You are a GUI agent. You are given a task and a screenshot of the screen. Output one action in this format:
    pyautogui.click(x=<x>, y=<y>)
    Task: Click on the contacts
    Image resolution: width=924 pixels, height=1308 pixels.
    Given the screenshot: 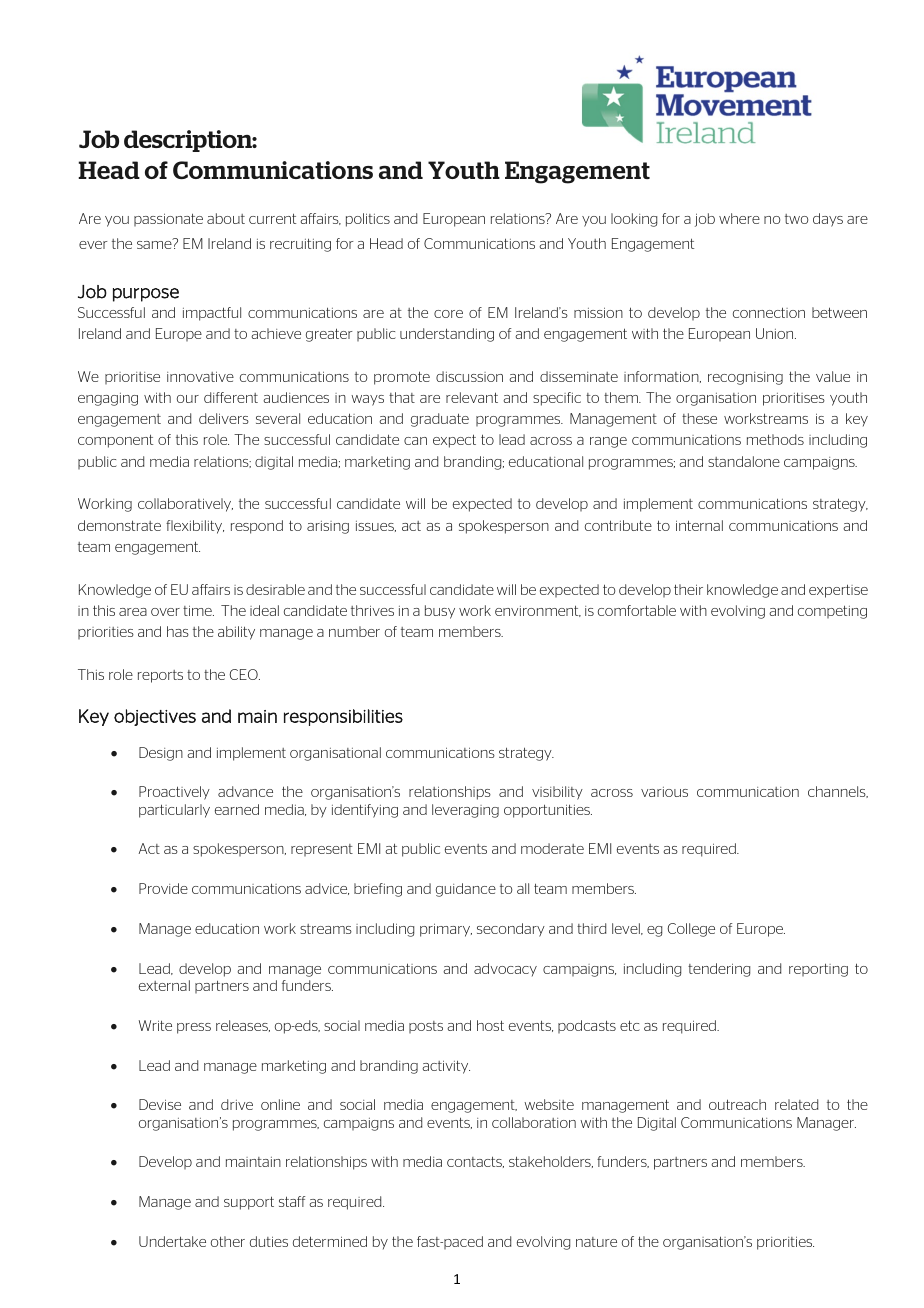 What is the action you would take?
    pyautogui.click(x=475, y=1162)
